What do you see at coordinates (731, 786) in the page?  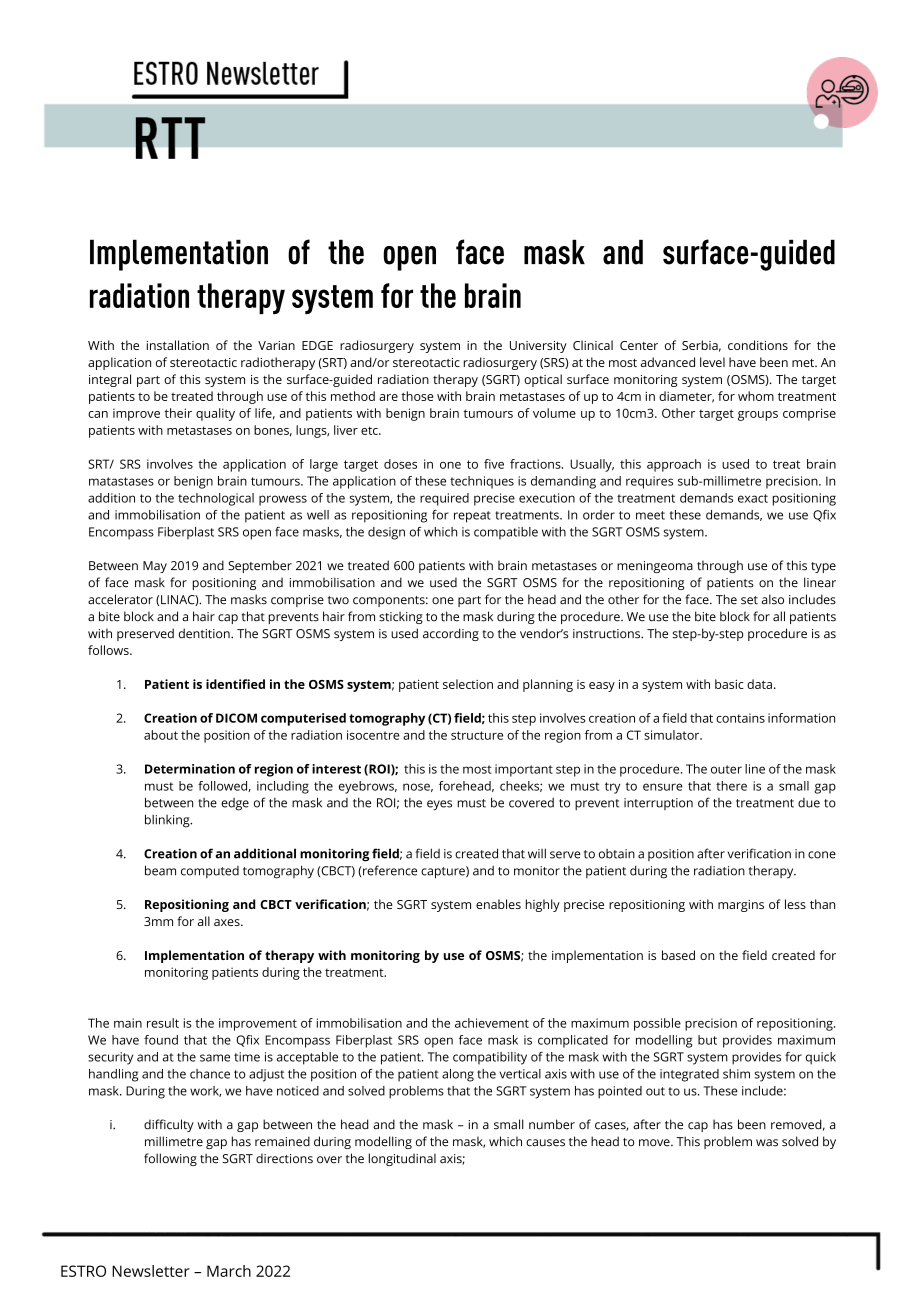 I see `there` at bounding box center [731, 786].
